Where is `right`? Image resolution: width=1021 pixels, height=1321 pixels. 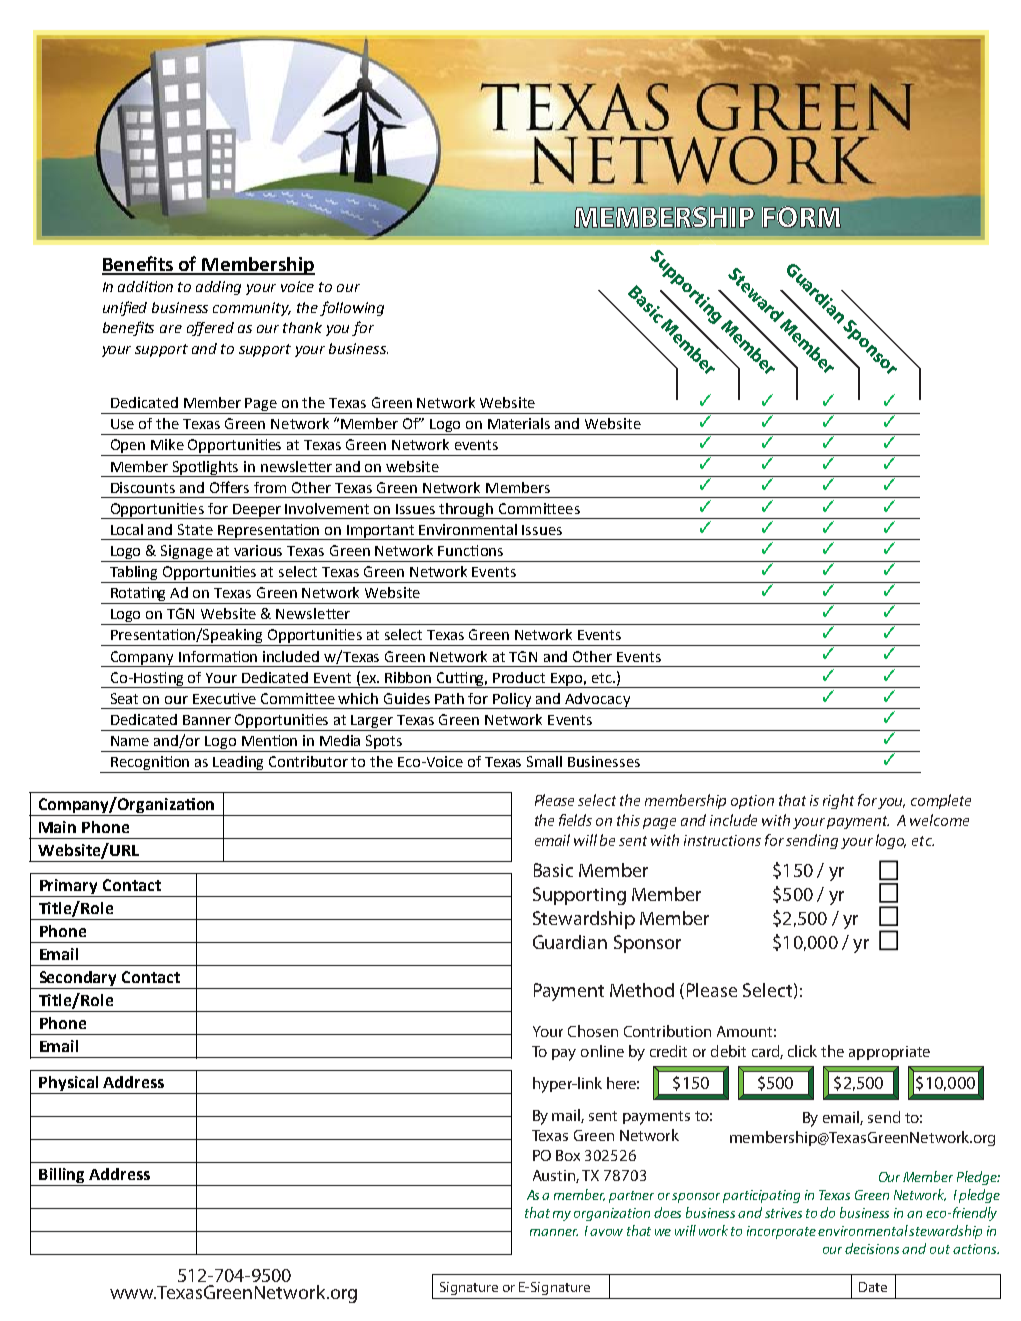 right is located at coordinates (838, 801).
